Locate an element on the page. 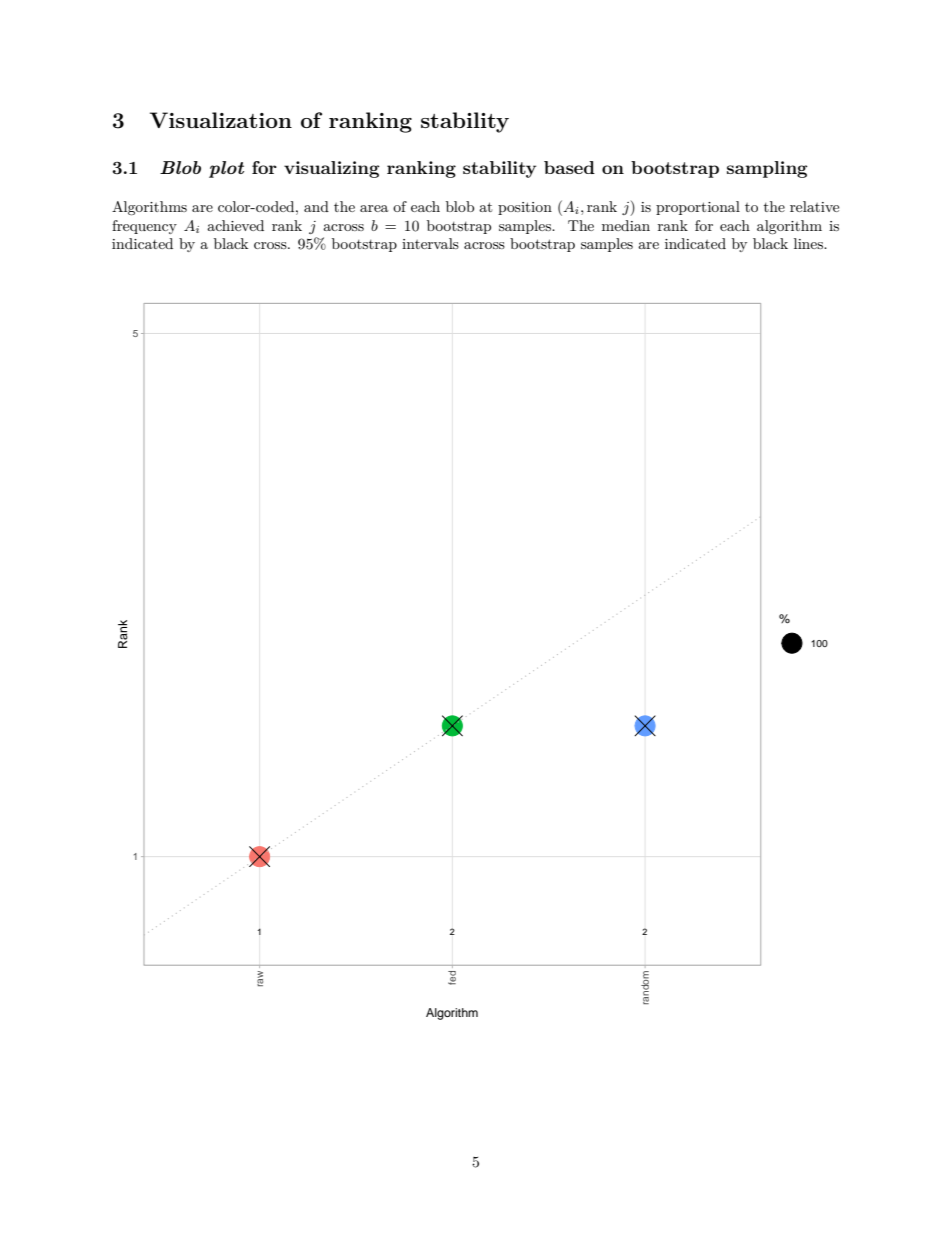  based is located at coordinates (569, 167).
